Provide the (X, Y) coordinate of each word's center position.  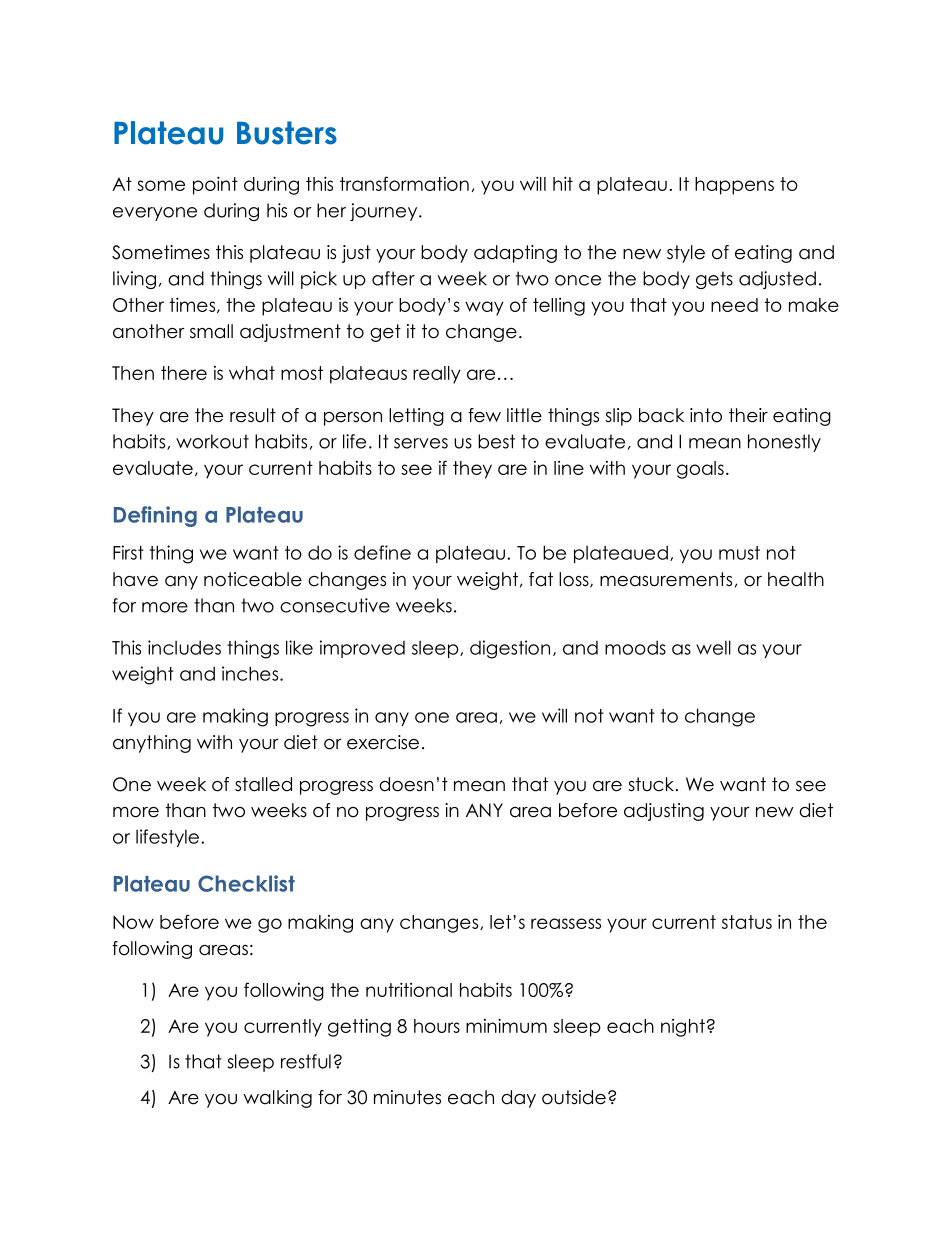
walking (277, 1099)
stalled (263, 784)
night (683, 1028)
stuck (652, 784)
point (215, 185)
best (496, 441)
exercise (383, 742)
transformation (404, 183)
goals (700, 470)
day (518, 1099)
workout (212, 441)
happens (734, 186)
